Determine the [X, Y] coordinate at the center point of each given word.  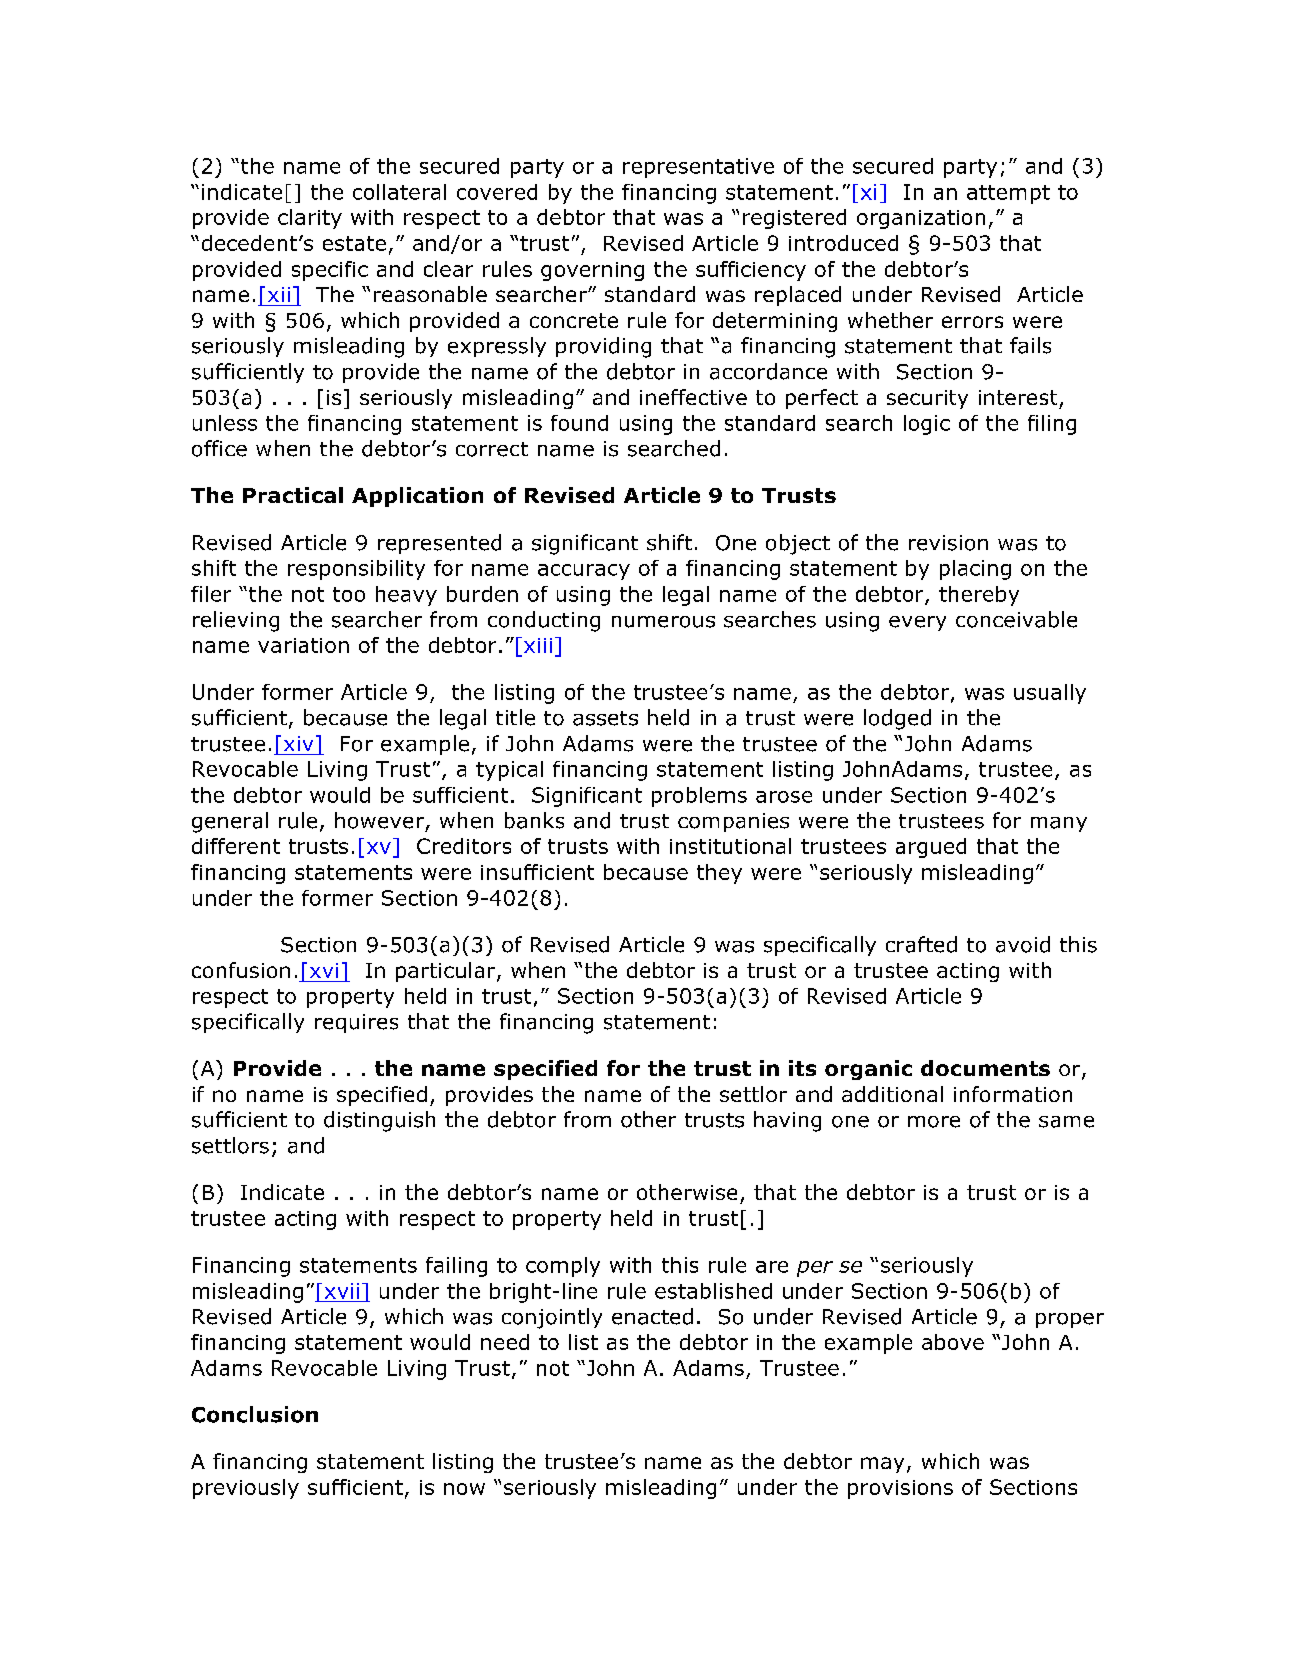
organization [921, 219]
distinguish [379, 1121]
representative [698, 168]
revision [948, 543]
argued [931, 848]
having [787, 1121]
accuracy [584, 572]
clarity [310, 219]
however [379, 820]
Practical [293, 495]
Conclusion [255, 1414]
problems [699, 797]
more [934, 1122]
